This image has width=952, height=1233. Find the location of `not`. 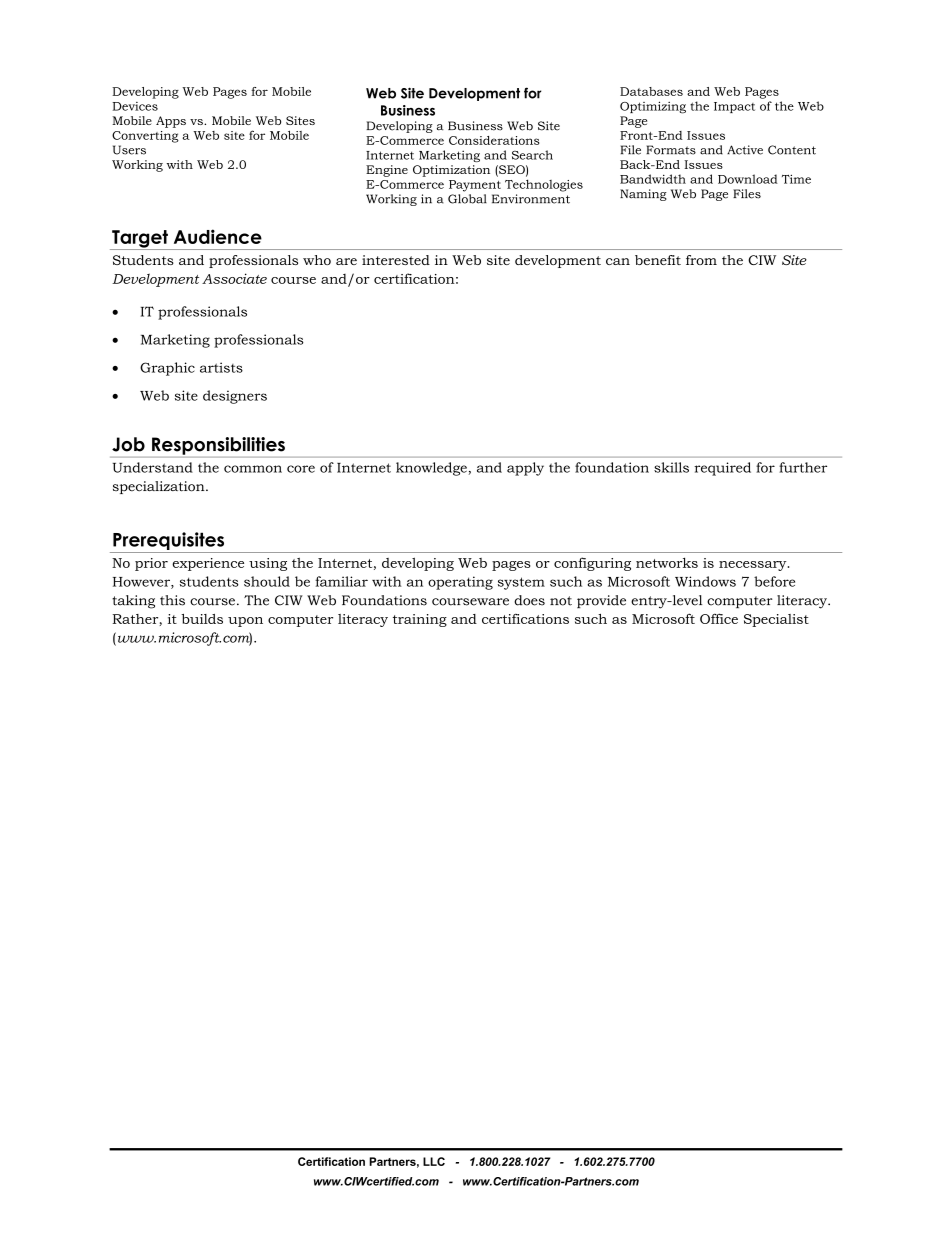

not is located at coordinates (561, 601).
